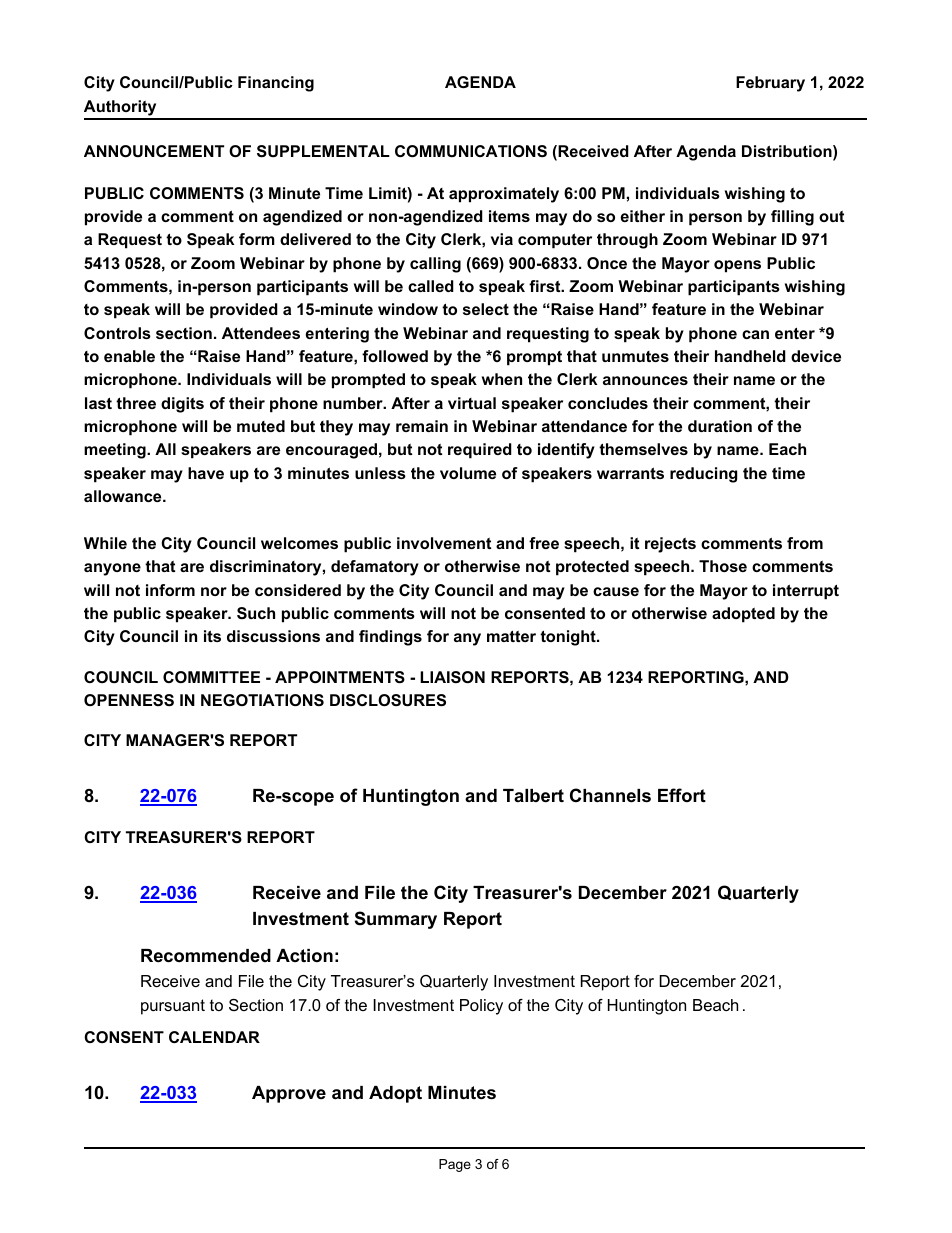 This page has height=1233, width=952. I want to click on duration, so click(720, 426).
